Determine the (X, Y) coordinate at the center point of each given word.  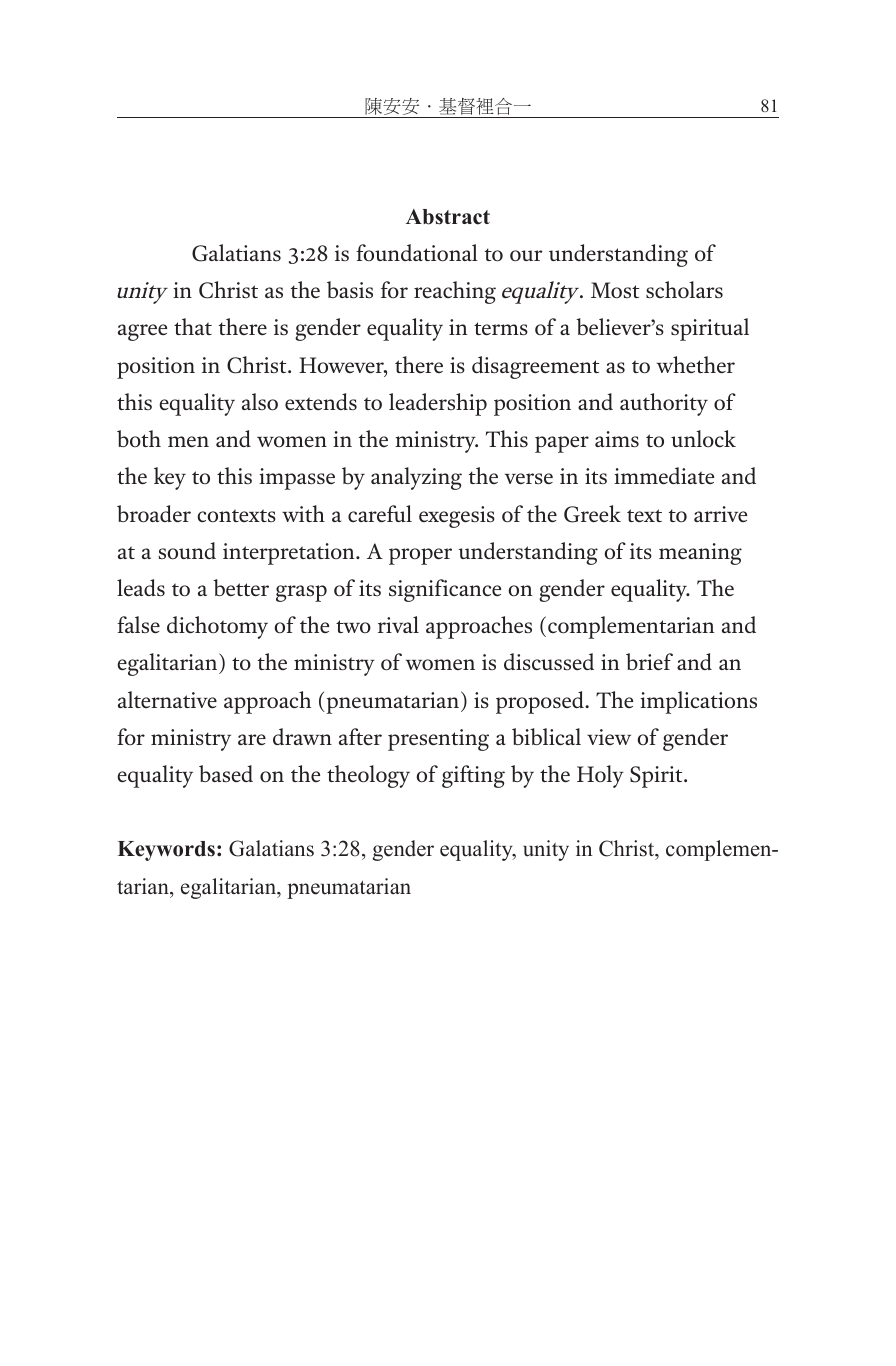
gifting (473, 776)
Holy (600, 776)
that (193, 326)
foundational (417, 252)
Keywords (166, 851)
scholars (684, 289)
